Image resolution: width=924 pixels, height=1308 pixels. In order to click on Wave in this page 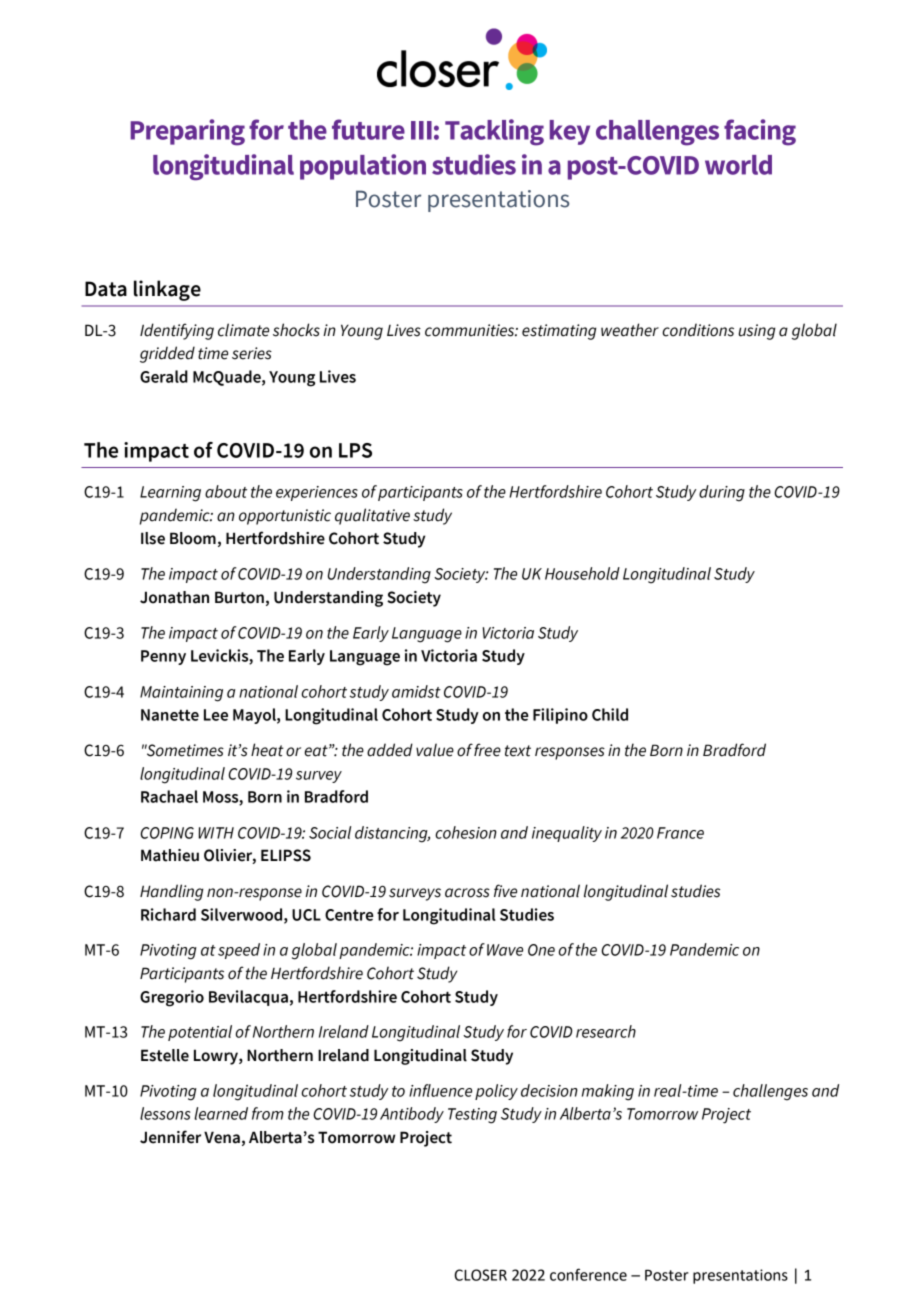, I will do `click(505, 950)`.
